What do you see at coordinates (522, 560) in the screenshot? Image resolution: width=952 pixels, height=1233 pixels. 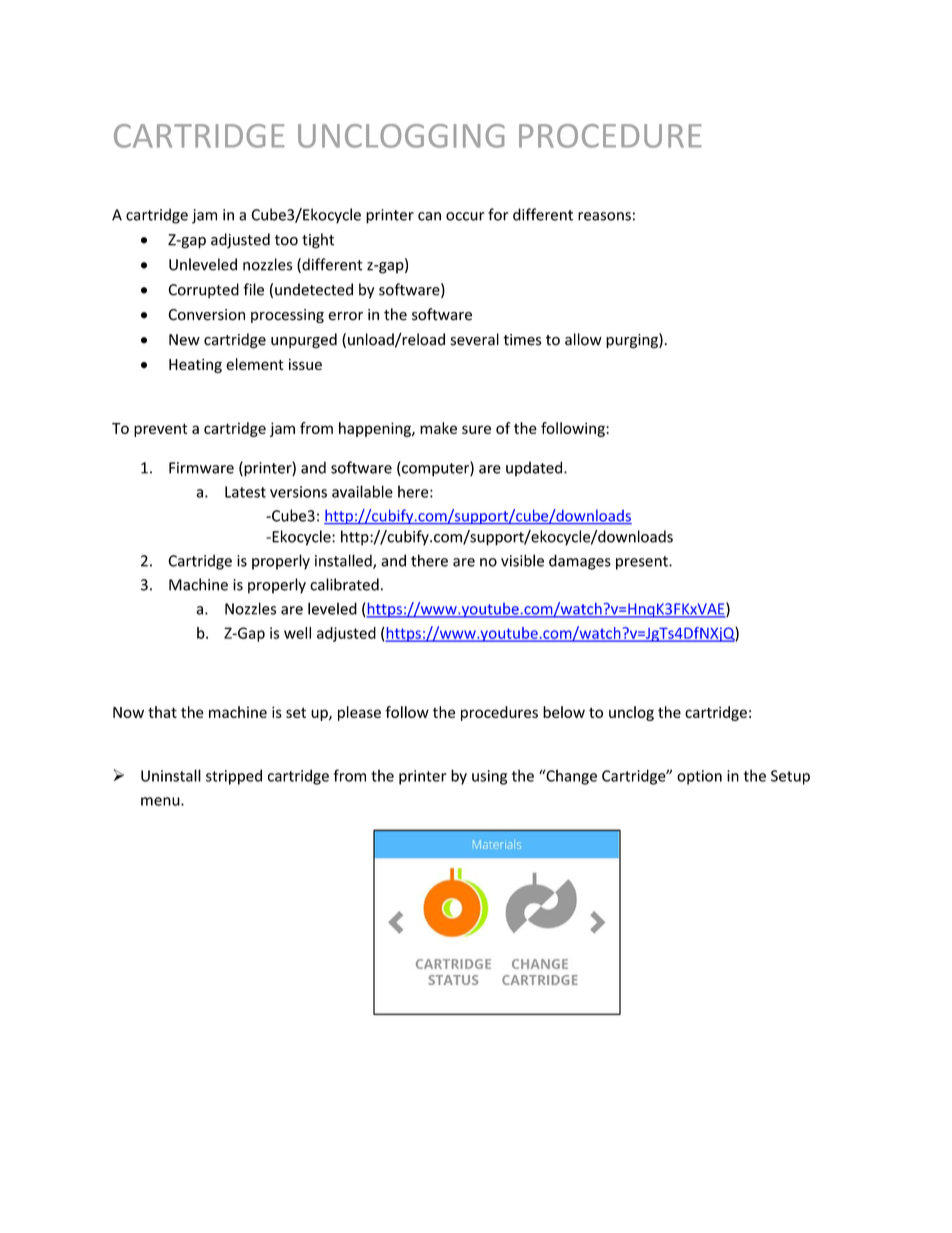 I see `visible` at bounding box center [522, 560].
